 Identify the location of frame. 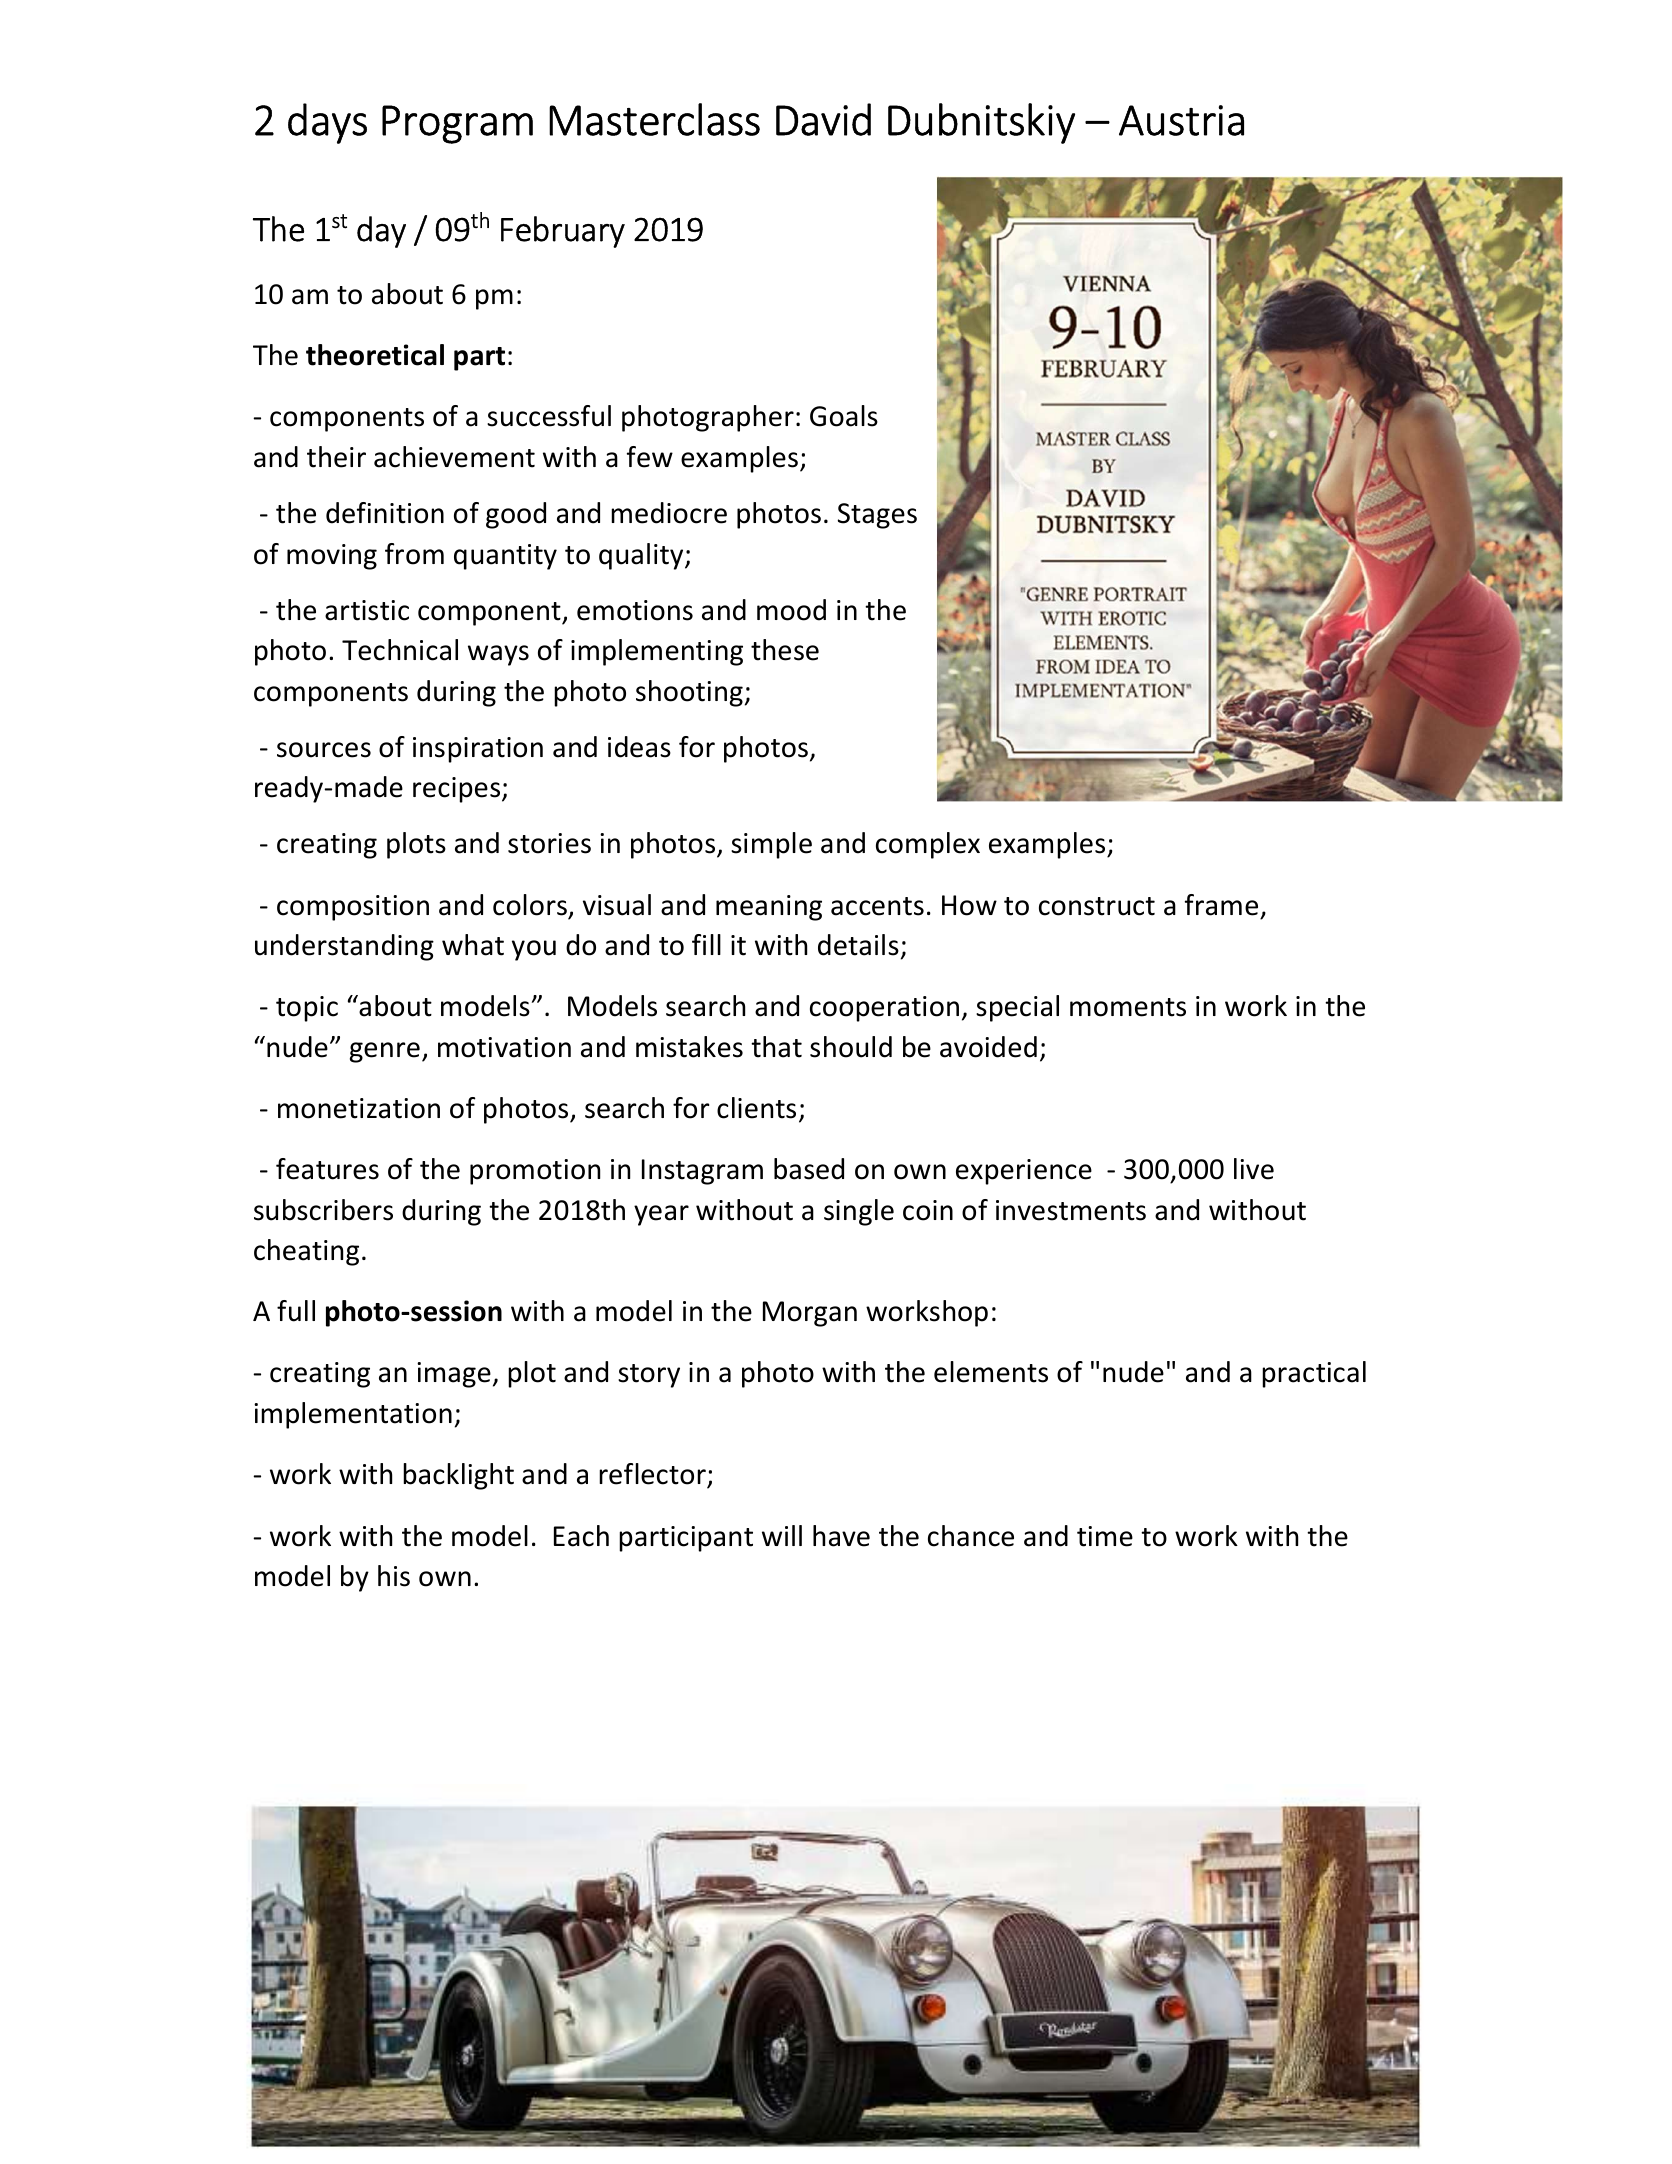
(1221, 905).
